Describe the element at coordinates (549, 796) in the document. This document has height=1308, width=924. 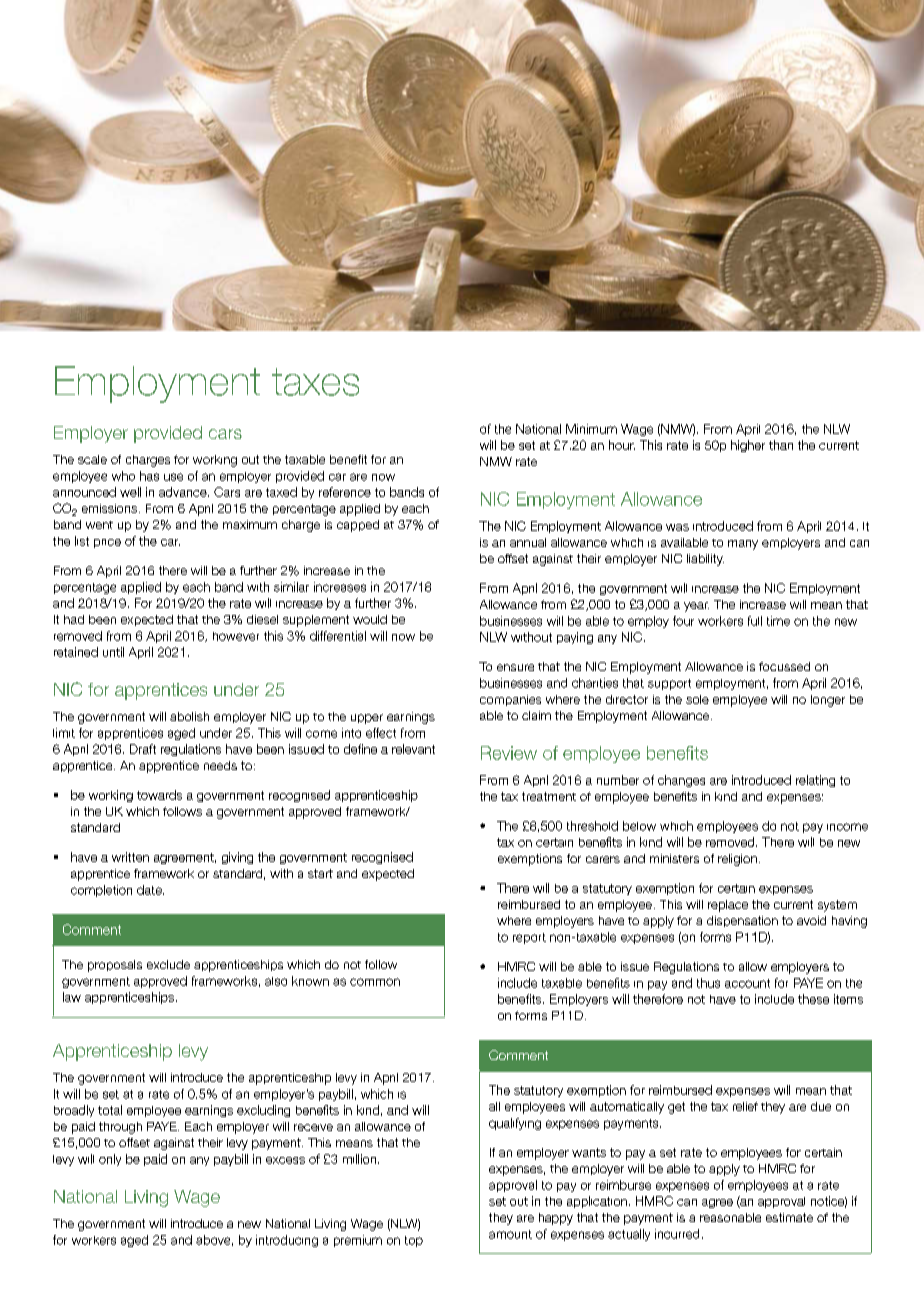
I see `treatment` at that location.
